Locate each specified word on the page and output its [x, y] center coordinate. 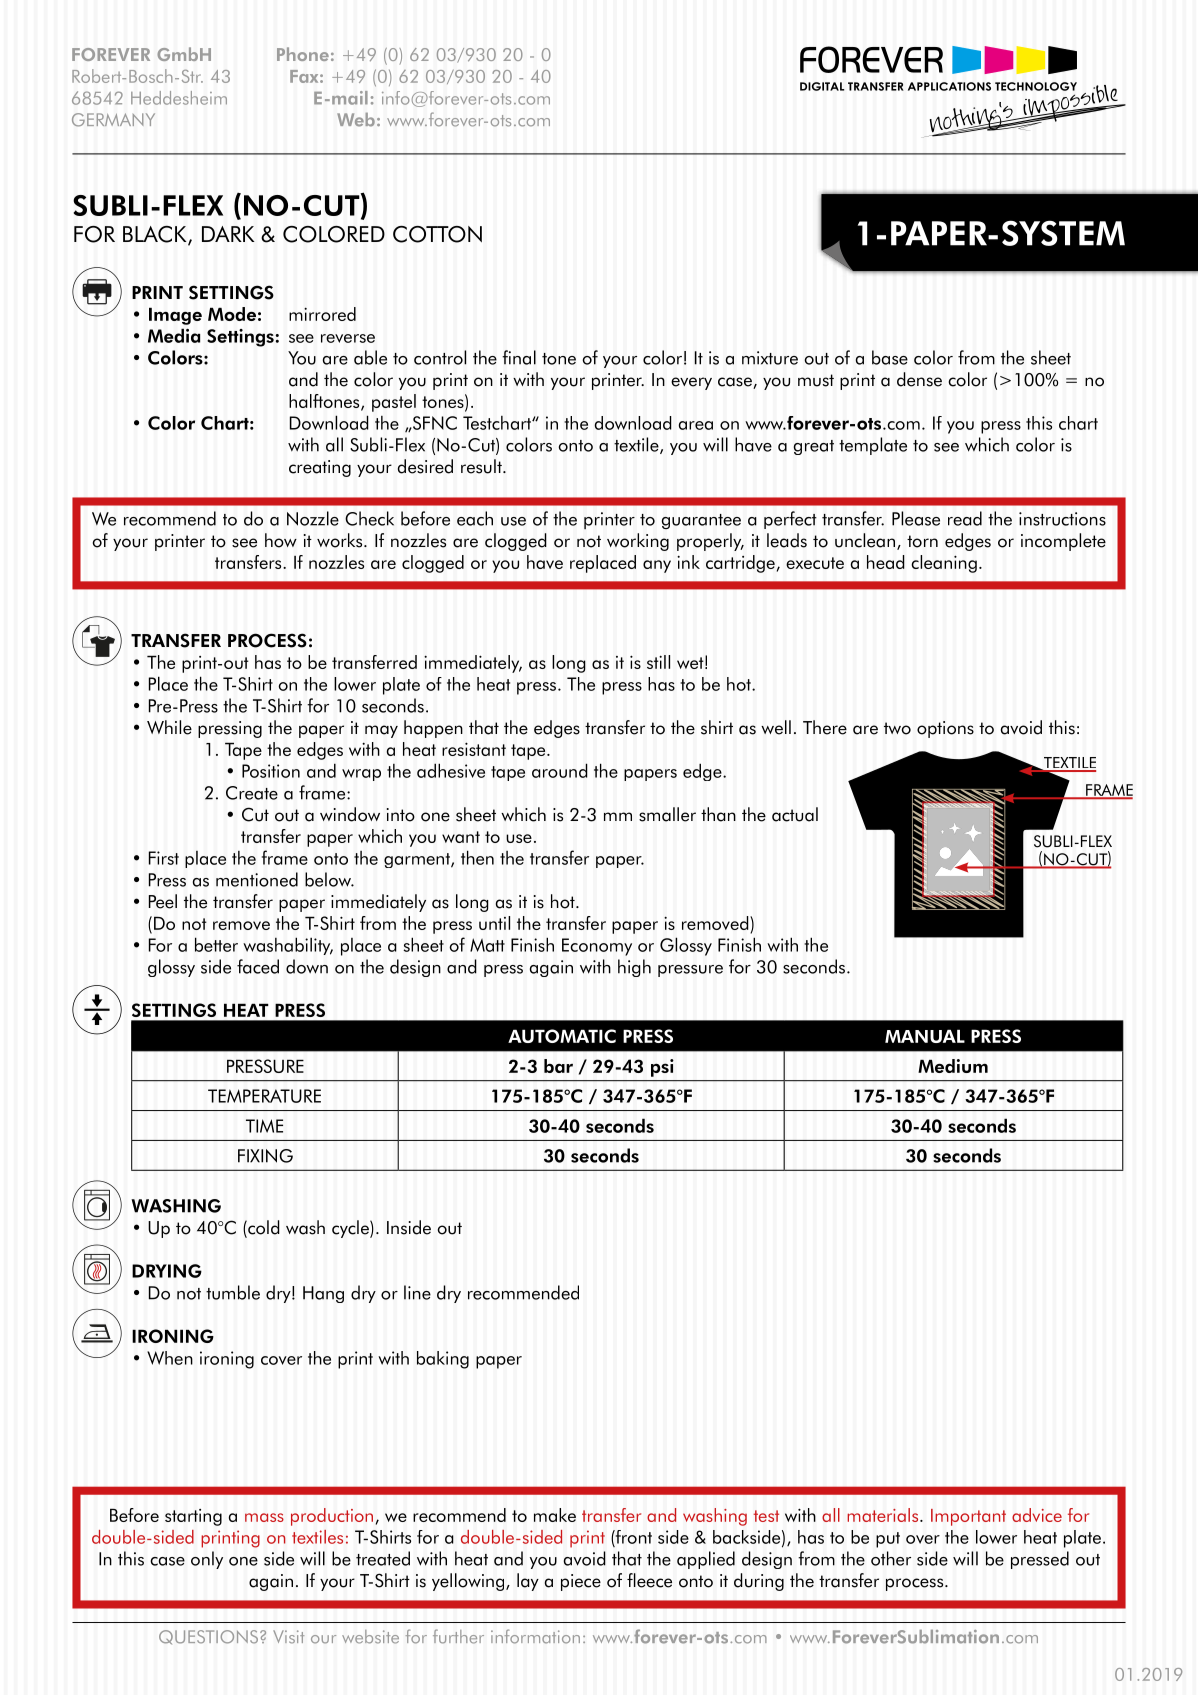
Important [968, 1517]
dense [919, 379]
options [945, 729]
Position [271, 771]
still [658, 662]
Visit [288, 1637]
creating [320, 468]
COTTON [437, 234]
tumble [233, 1292]
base [890, 357]
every [691, 383]
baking [443, 1360]
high [634, 968]
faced [258, 966]
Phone [303, 54]
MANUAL [925, 1036]
